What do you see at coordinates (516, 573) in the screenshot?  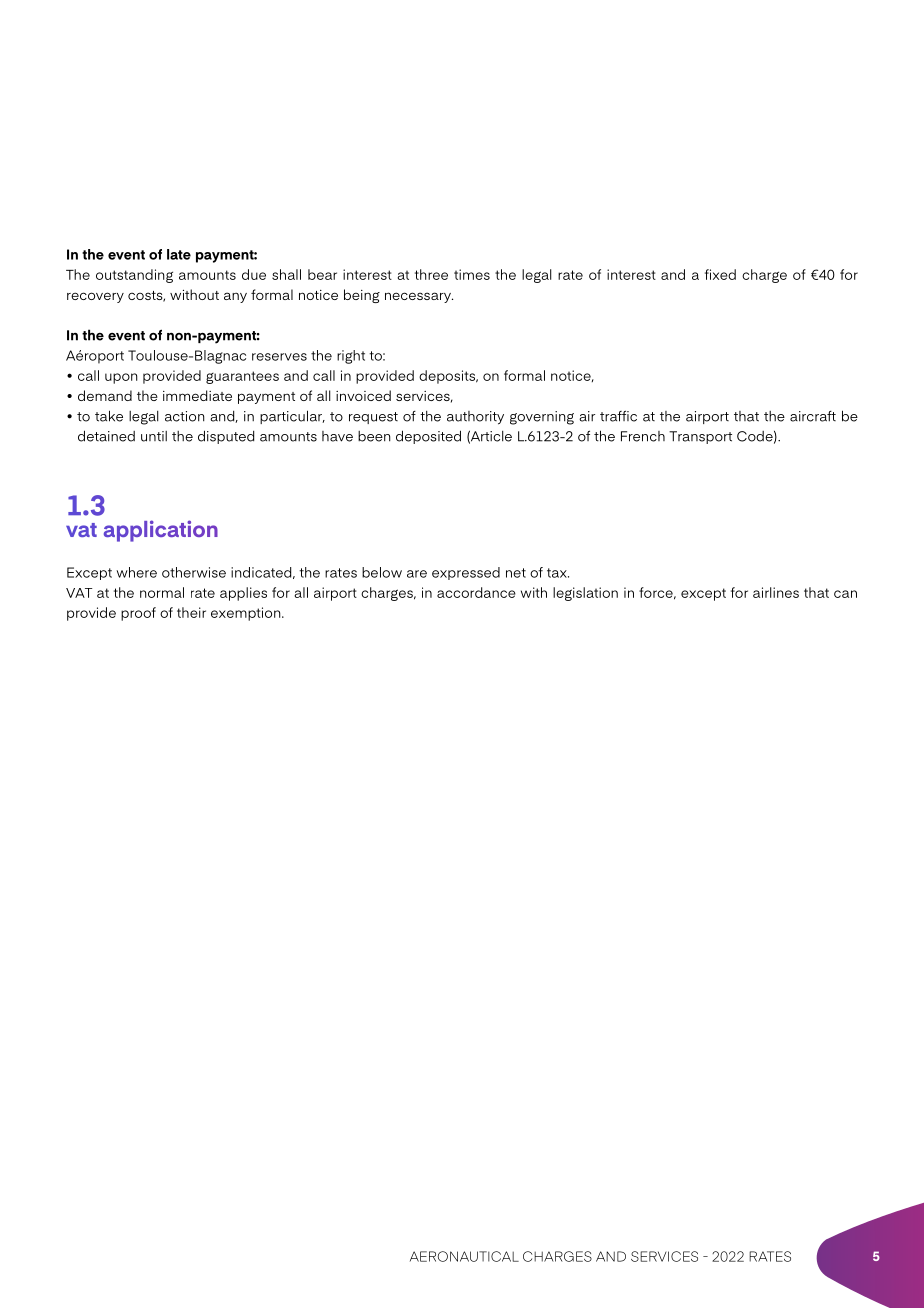 I see `net` at bounding box center [516, 573].
